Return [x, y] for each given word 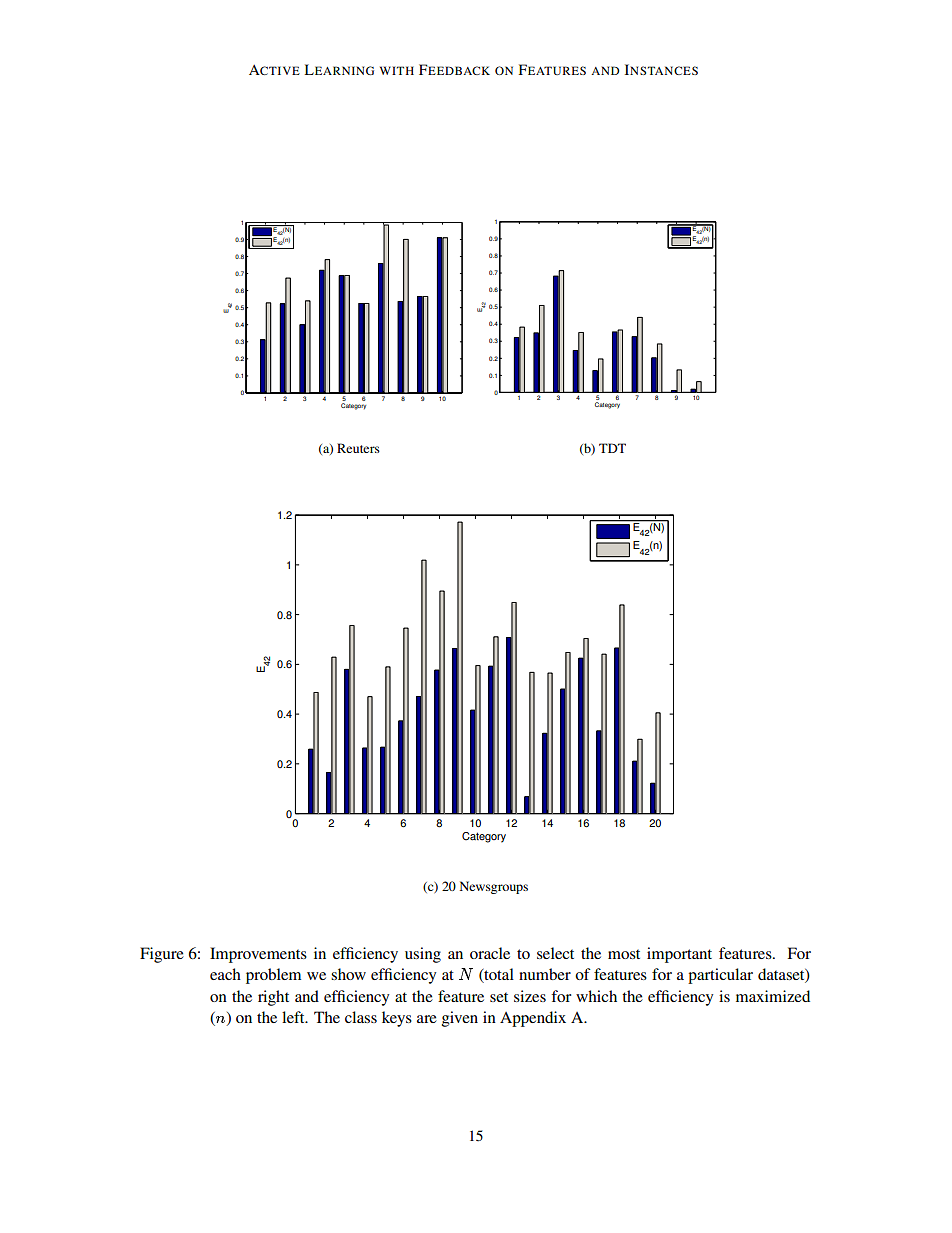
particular [720, 976]
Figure [162, 955]
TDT [612, 448]
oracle [490, 953]
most [624, 954]
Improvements [258, 955]
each [225, 974]
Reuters [358, 448]
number [545, 974]
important [679, 955]
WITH [397, 70]
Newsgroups [494, 887]
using [423, 955]
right [273, 998]
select [555, 953]
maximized [773, 996]
